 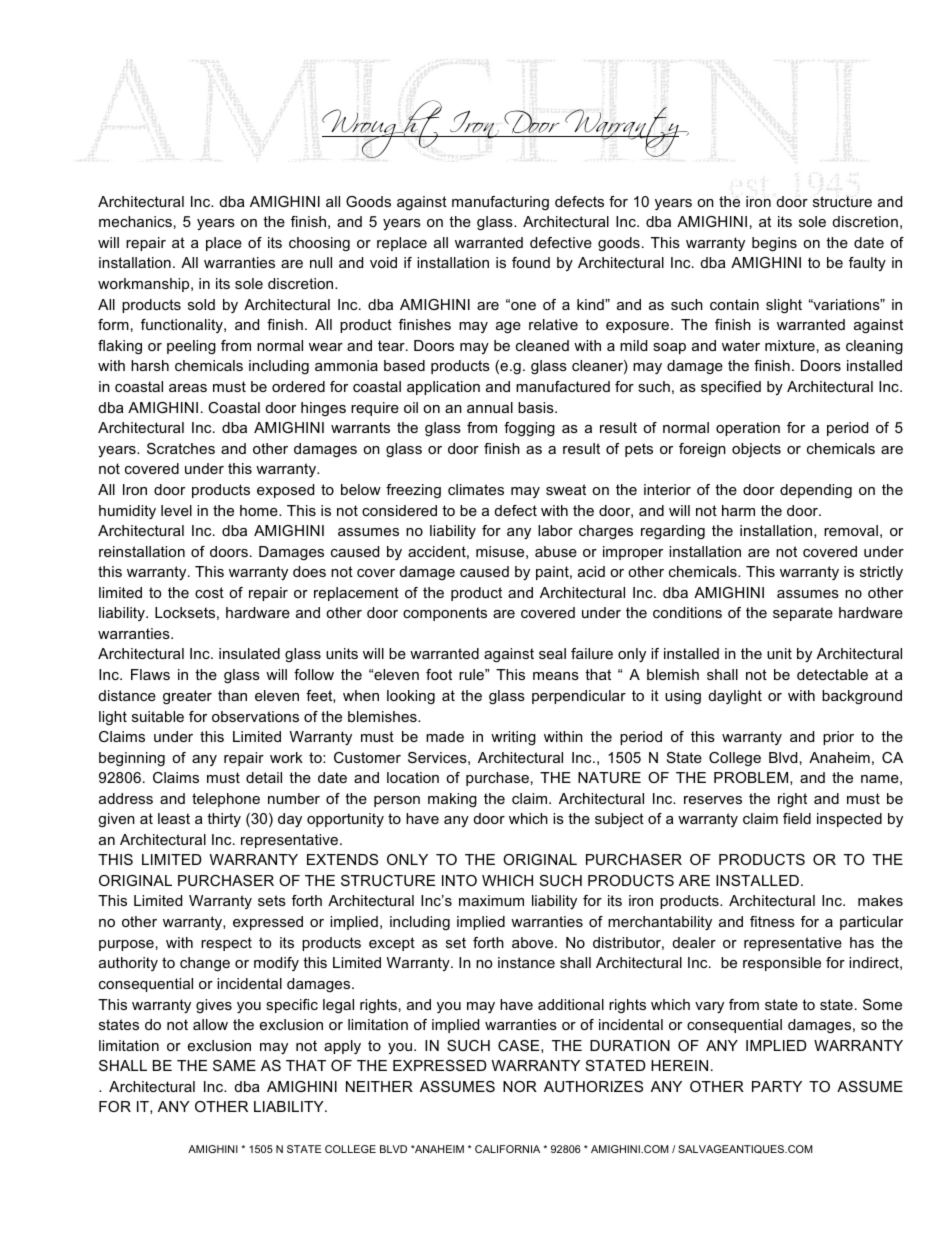 What do you see at coordinates (135, 221) in the page?
I see `mechanics` at bounding box center [135, 221].
